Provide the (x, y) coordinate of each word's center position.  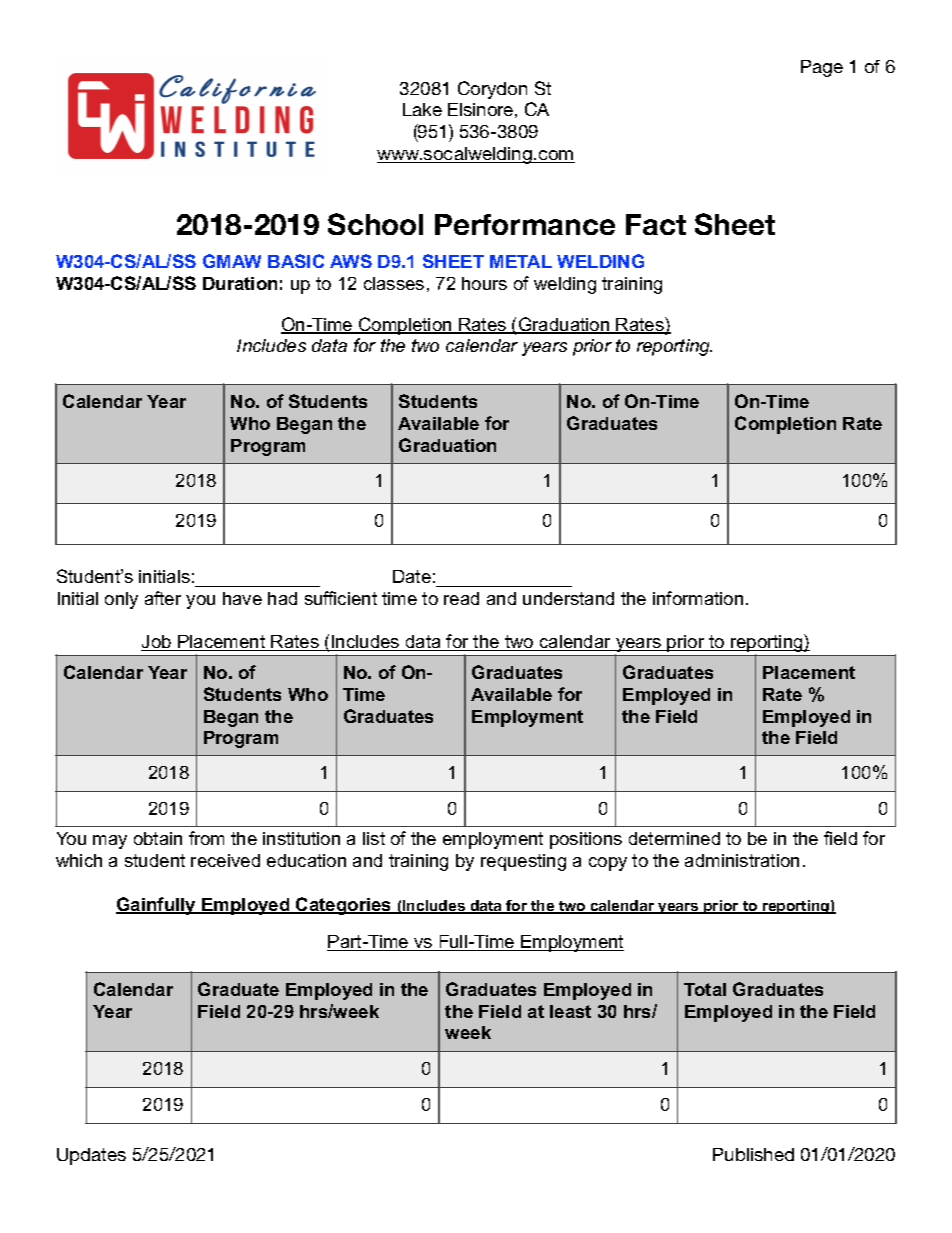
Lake (422, 109)
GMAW (232, 261)
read (461, 598)
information (698, 598)
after (163, 598)
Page (822, 68)
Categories (344, 906)
